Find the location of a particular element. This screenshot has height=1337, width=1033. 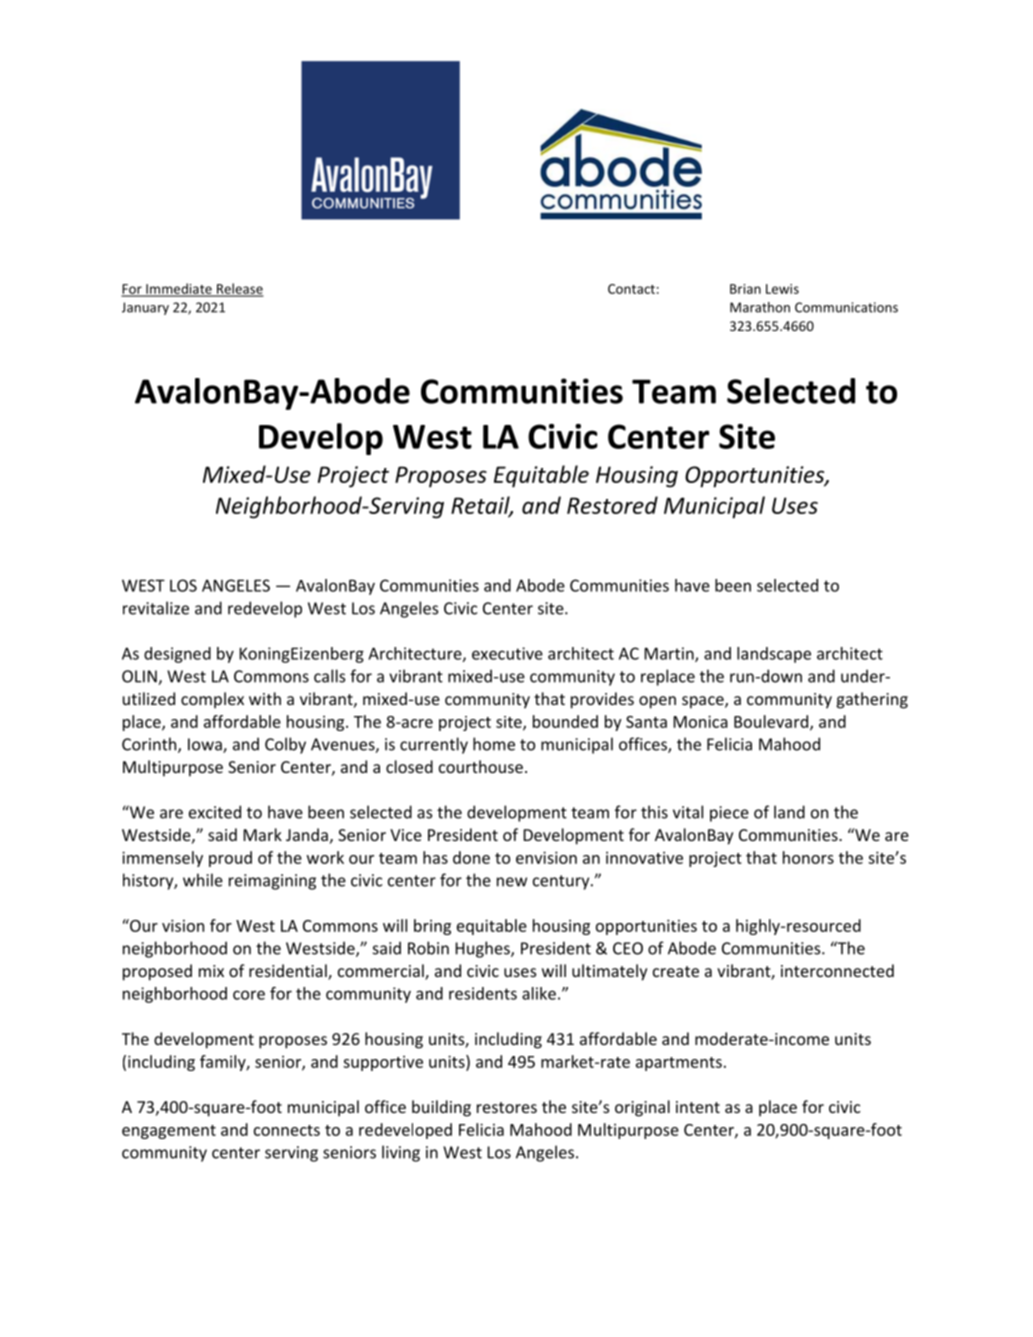

Release is located at coordinates (239, 289).
